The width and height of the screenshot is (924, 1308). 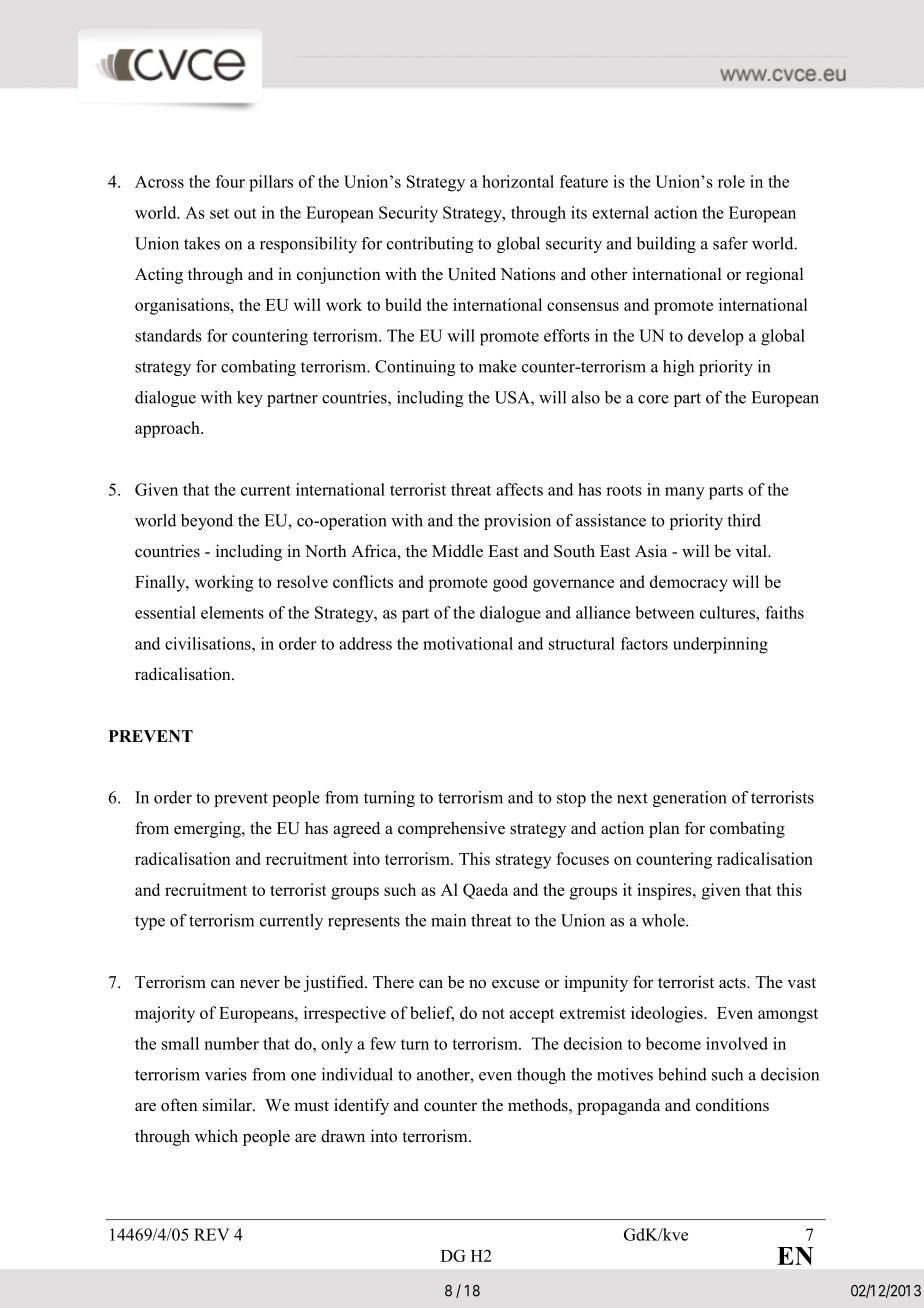 What do you see at coordinates (541, 1076) in the screenshot?
I see `though` at bounding box center [541, 1076].
